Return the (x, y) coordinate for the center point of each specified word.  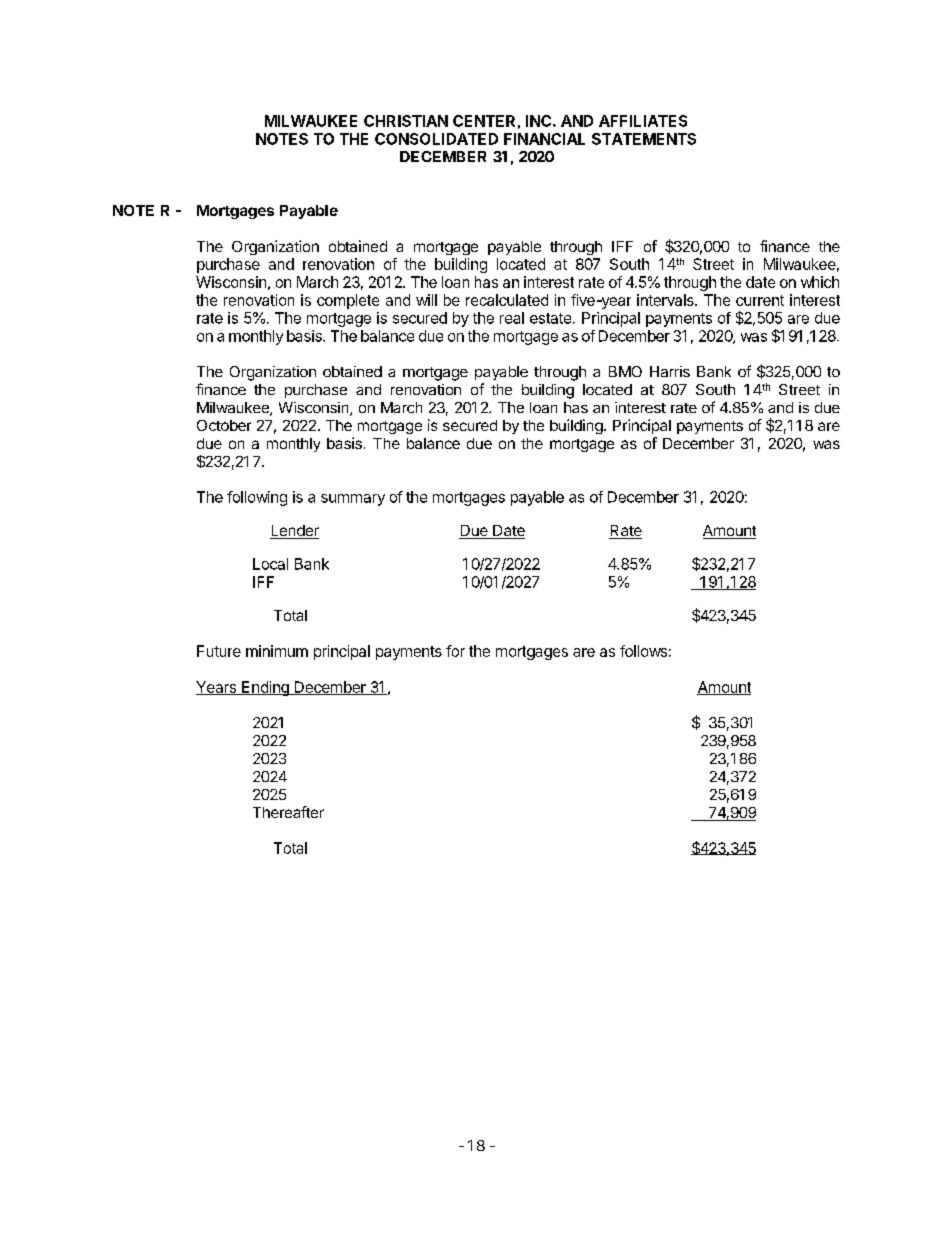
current (760, 300)
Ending (265, 688)
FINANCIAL (544, 139)
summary (353, 500)
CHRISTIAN (406, 121)
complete (348, 301)
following (257, 498)
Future (219, 651)
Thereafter (288, 812)
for (455, 651)
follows (643, 651)
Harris (670, 371)
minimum (277, 651)
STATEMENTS (644, 139)
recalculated (507, 300)
